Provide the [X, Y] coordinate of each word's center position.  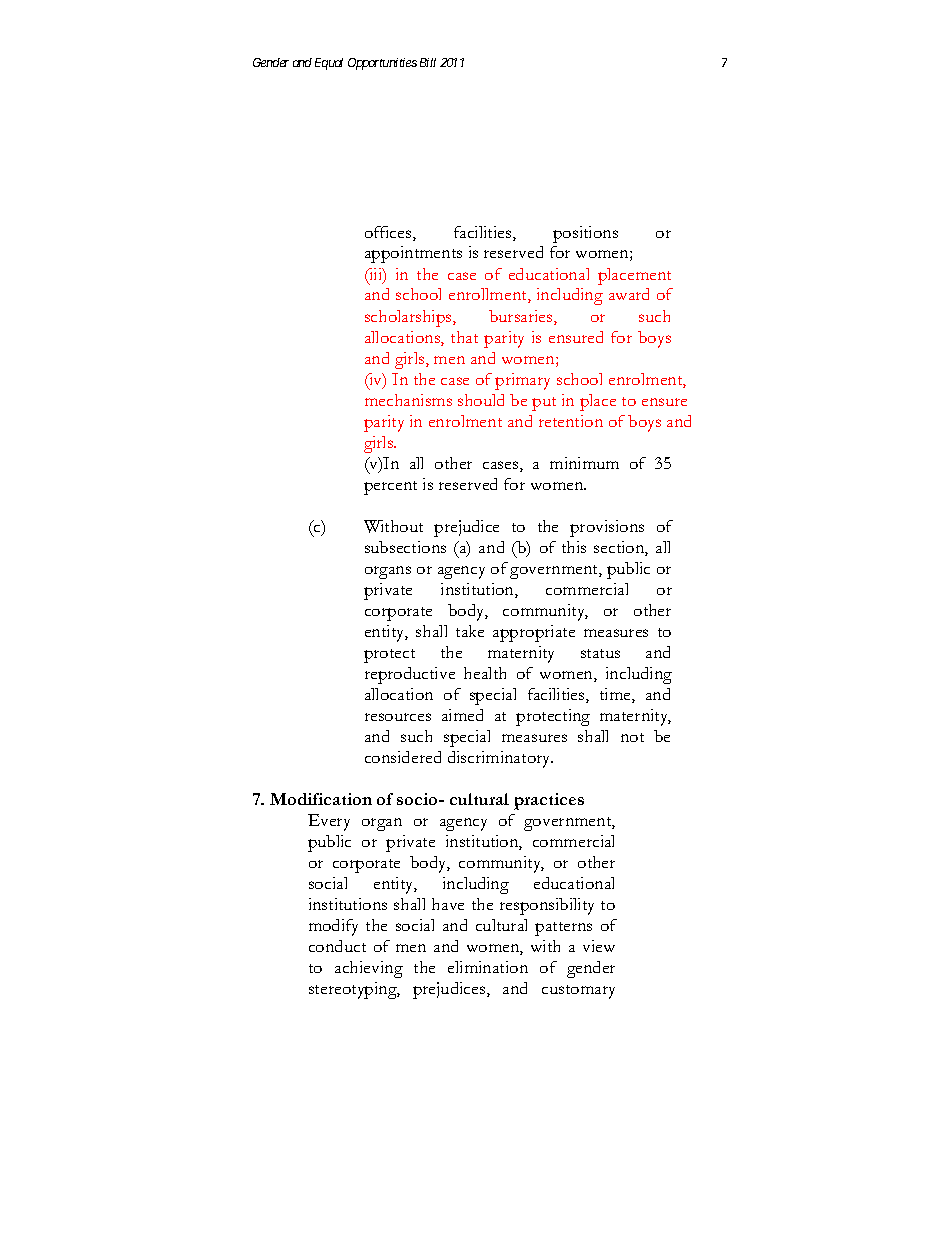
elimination [488, 967]
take [470, 631]
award [629, 294]
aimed [462, 715]
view [599, 946]
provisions [607, 528]
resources [398, 717]
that [464, 337]
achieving [369, 969]
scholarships [409, 318]
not [632, 737]
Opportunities [382, 64]
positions [585, 234]
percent [390, 488]
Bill [428, 62]
